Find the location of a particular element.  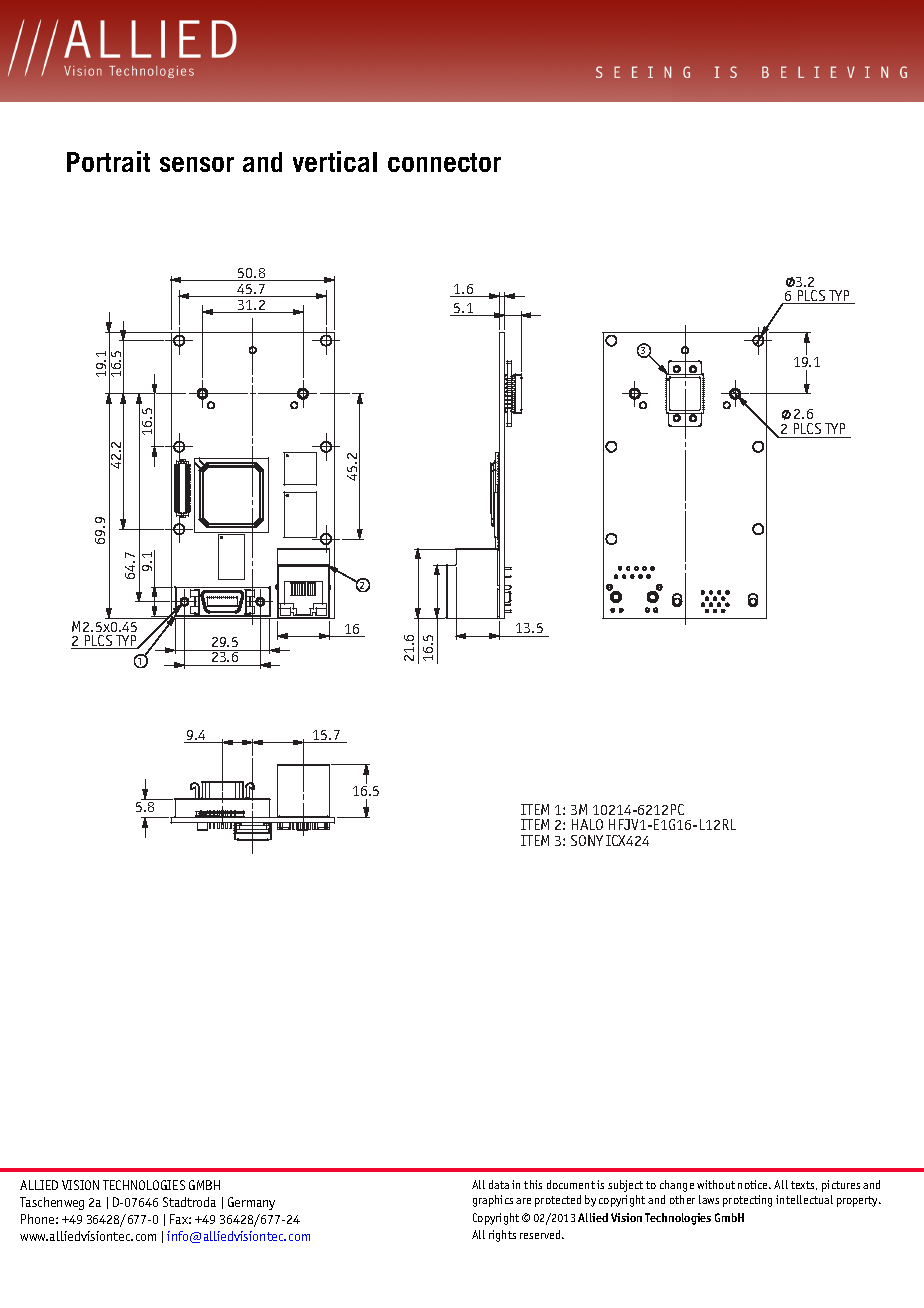

notice is located at coordinates (754, 1184).
